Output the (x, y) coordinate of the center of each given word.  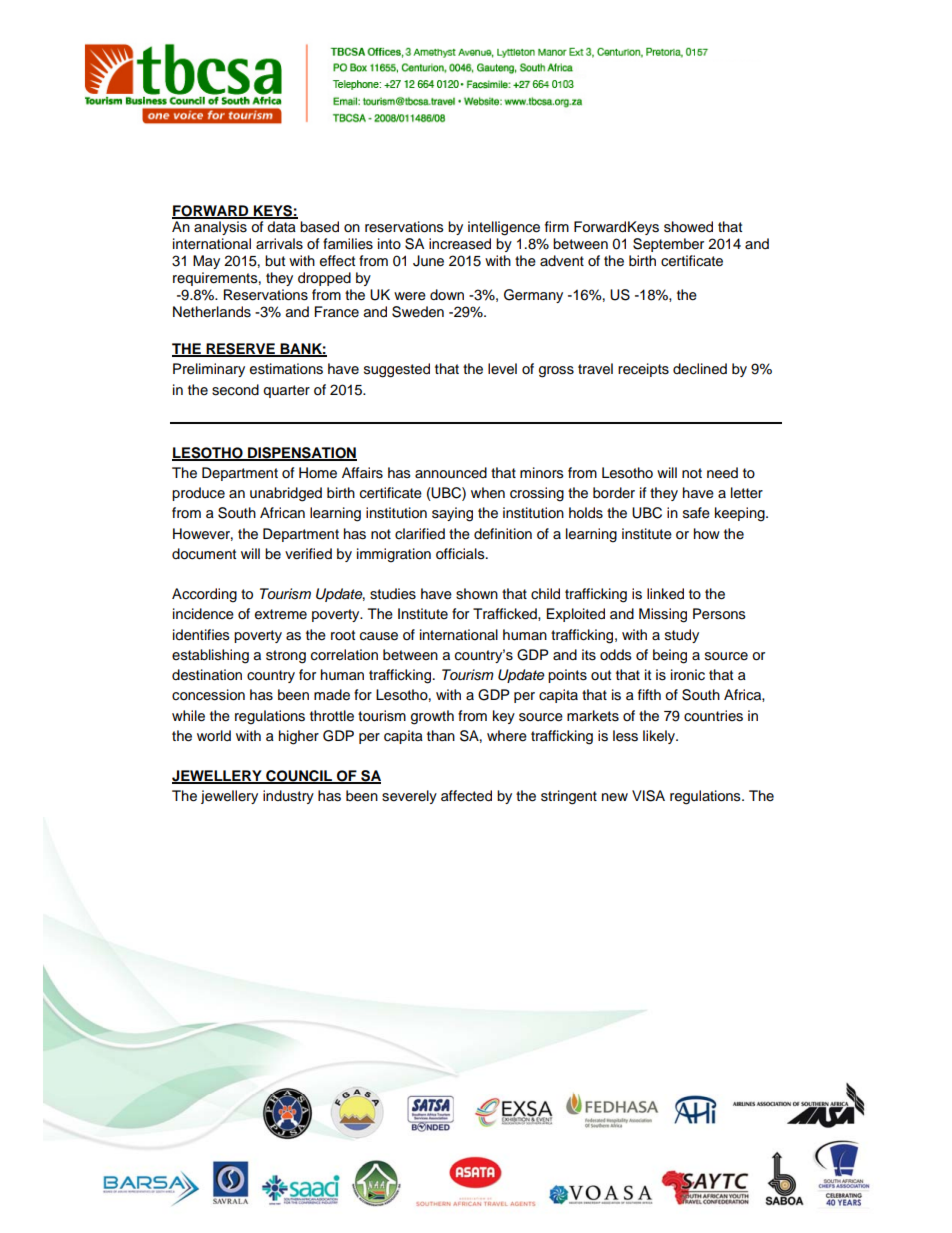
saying (452, 514)
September (668, 245)
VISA (648, 796)
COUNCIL (299, 777)
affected (466, 796)
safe (696, 513)
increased (460, 244)
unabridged (286, 494)
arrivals (279, 244)
